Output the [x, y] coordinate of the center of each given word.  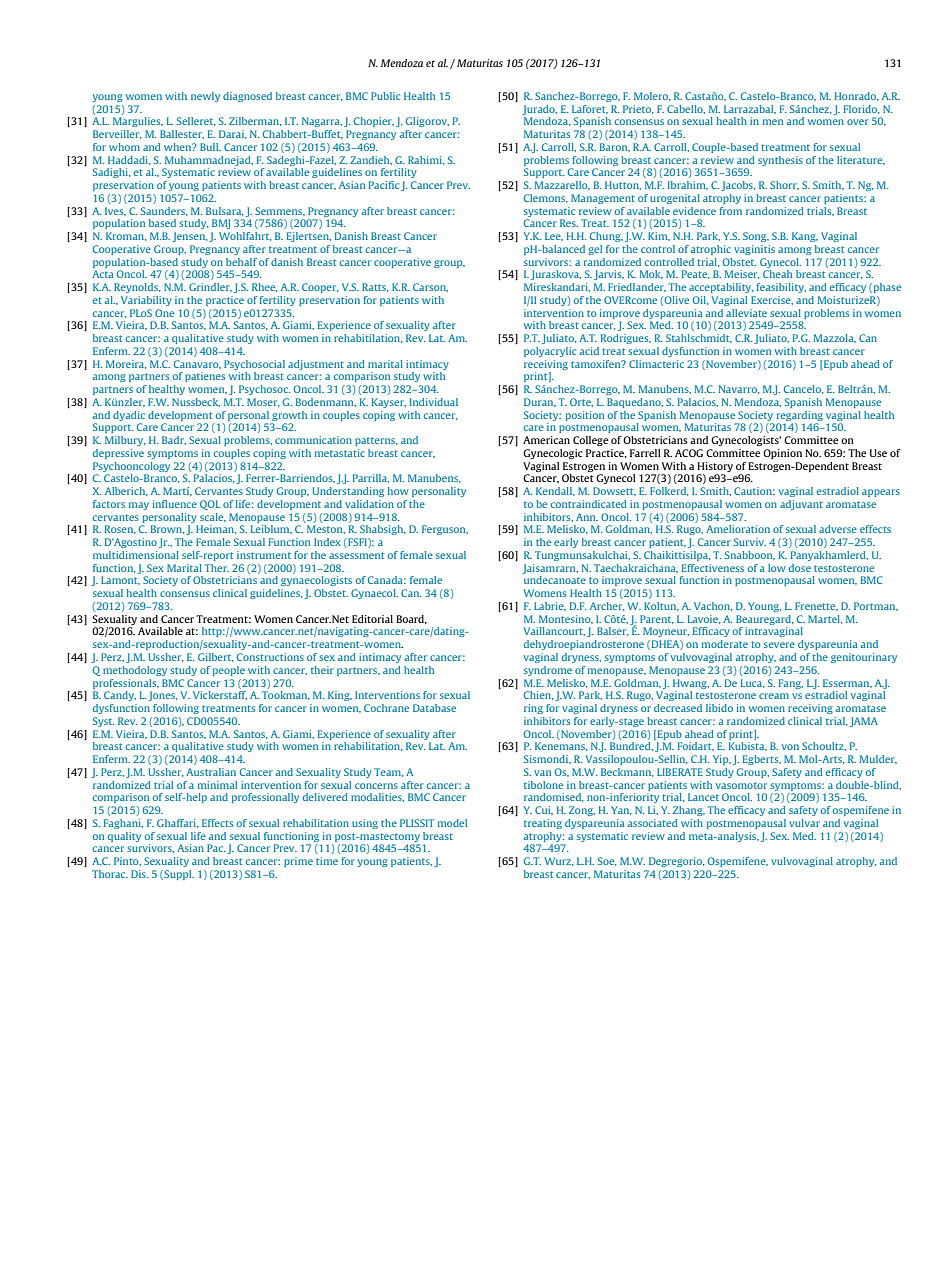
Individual [434, 402]
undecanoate [555, 580]
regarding [800, 416]
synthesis [780, 161]
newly [205, 97]
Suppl [178, 875]
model [452, 823]
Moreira [126, 364]
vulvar [804, 823]
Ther [217, 568]
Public [385, 96]
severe [779, 645]
